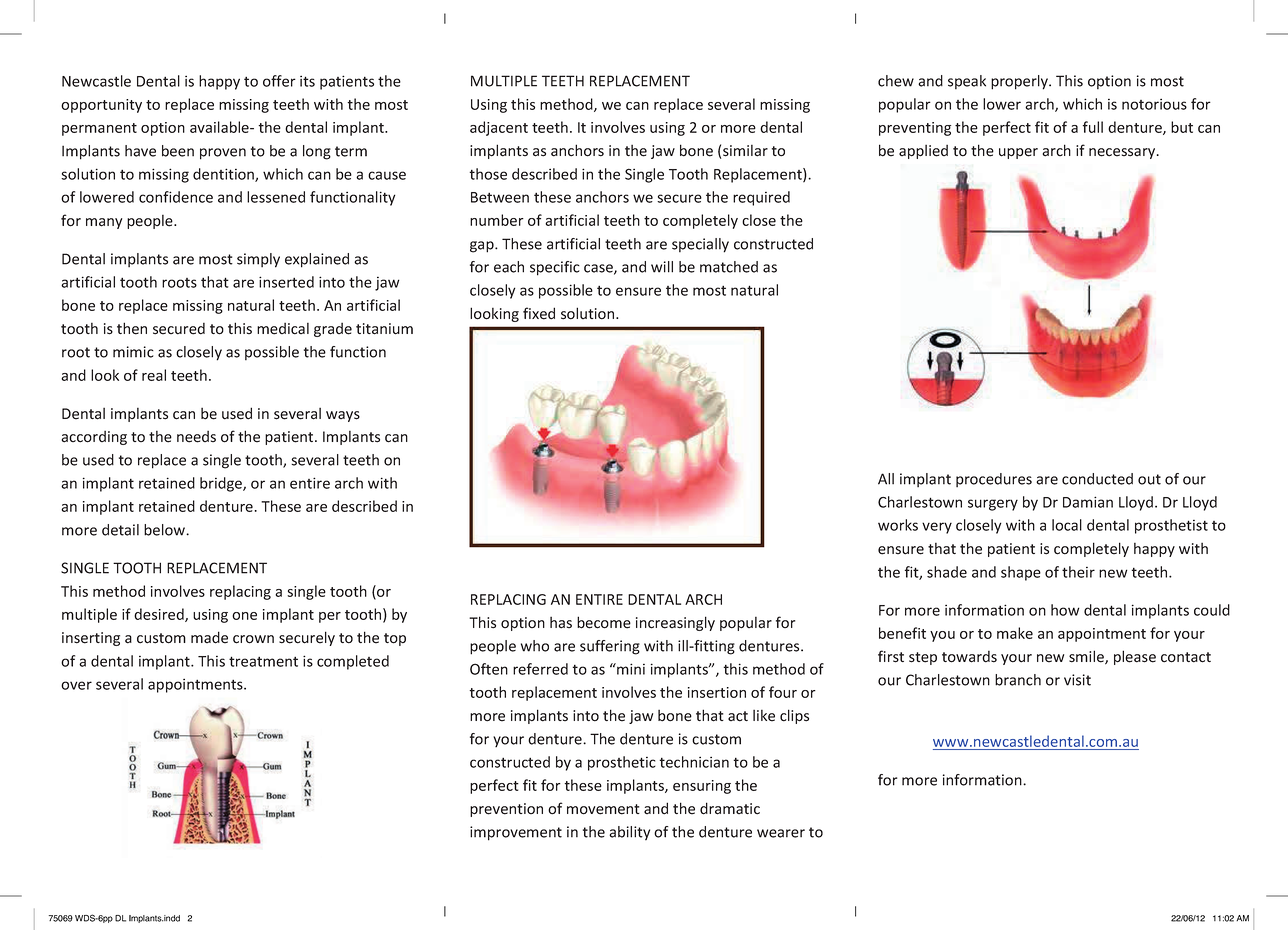 The image size is (1288, 930). Describe the element at coordinates (499, 128) in the screenshot. I see `adjacent` at that location.
